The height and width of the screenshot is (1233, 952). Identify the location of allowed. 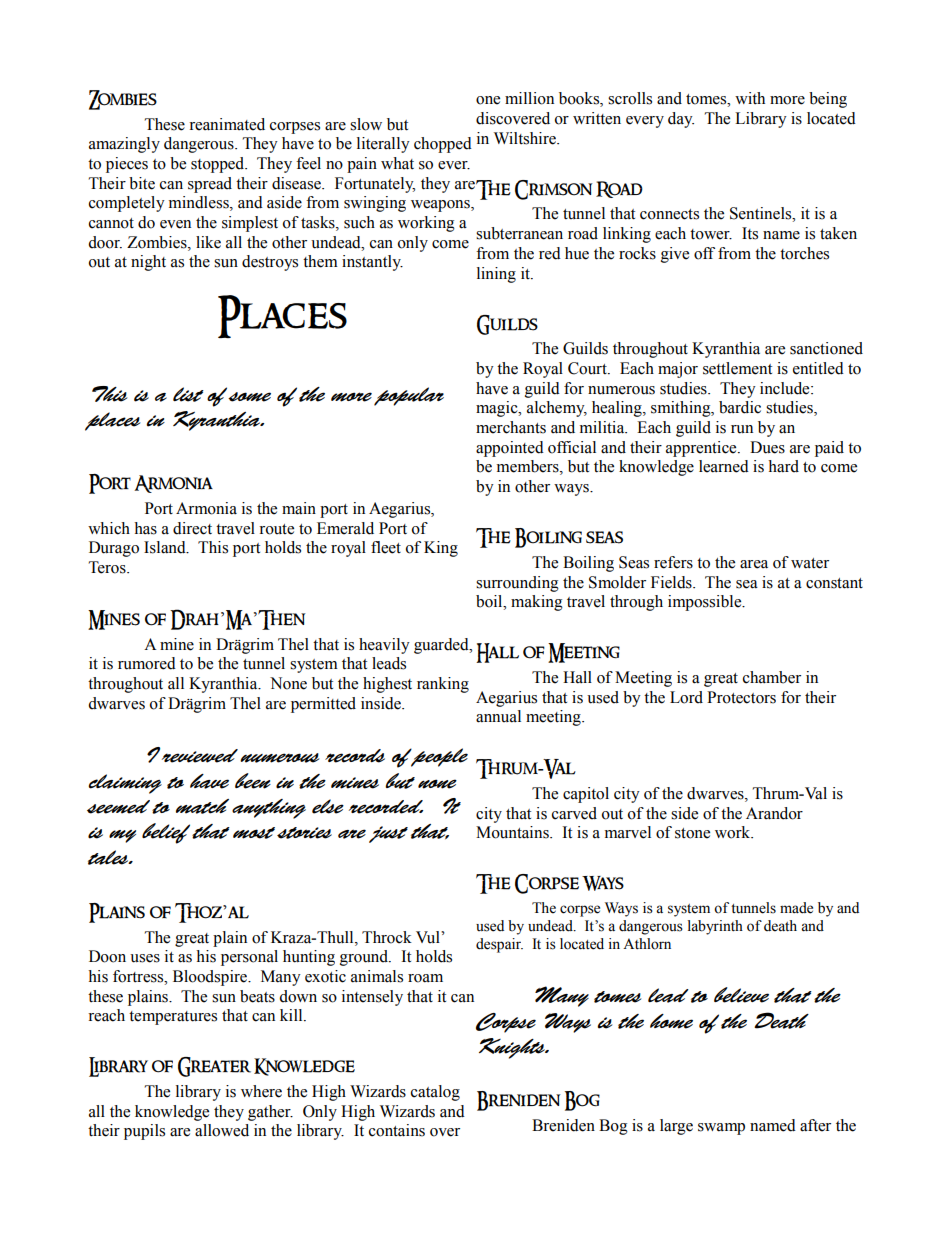
(222, 1130).
